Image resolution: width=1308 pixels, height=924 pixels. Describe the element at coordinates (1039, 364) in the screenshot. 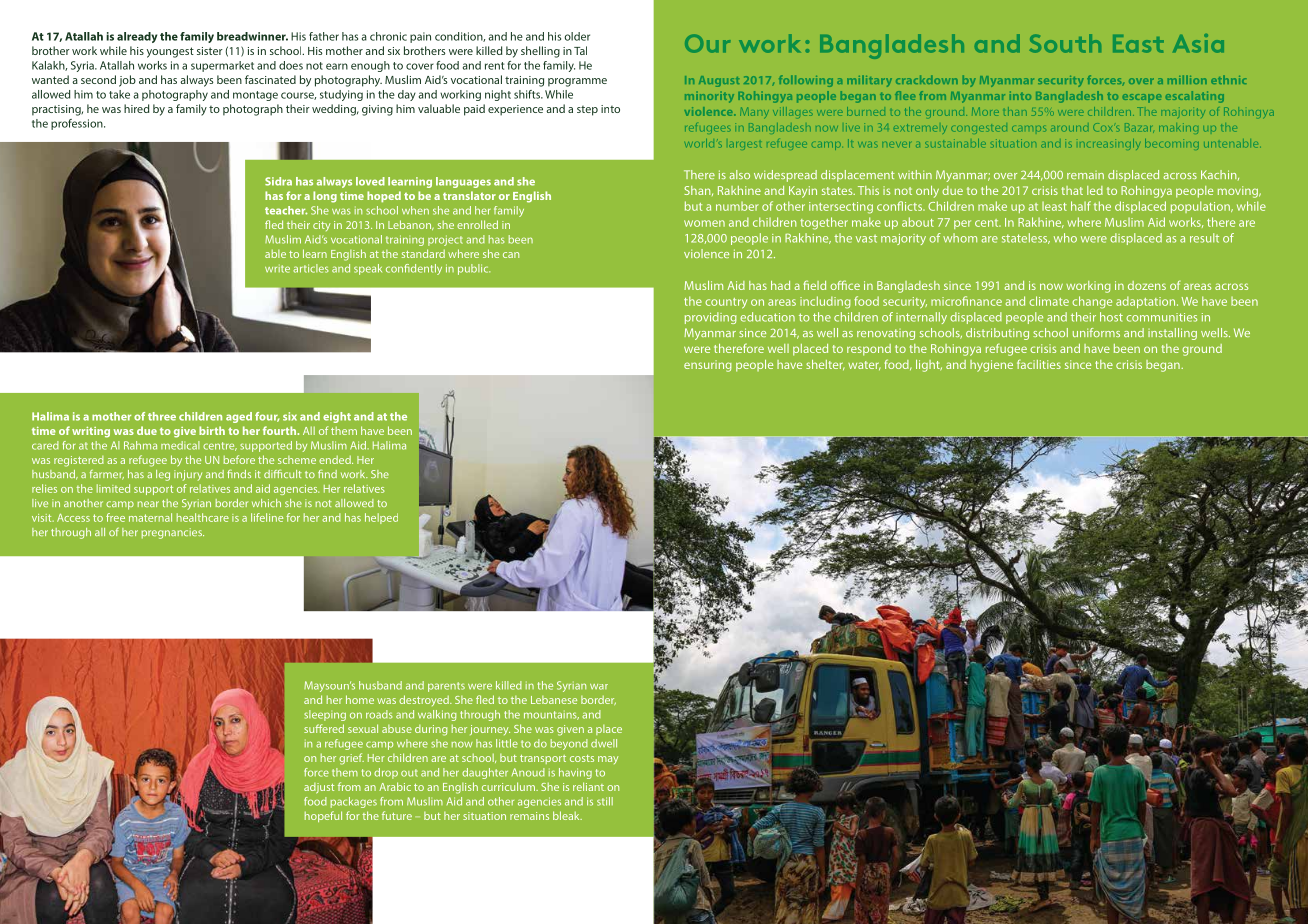

I see `facilities` at that location.
